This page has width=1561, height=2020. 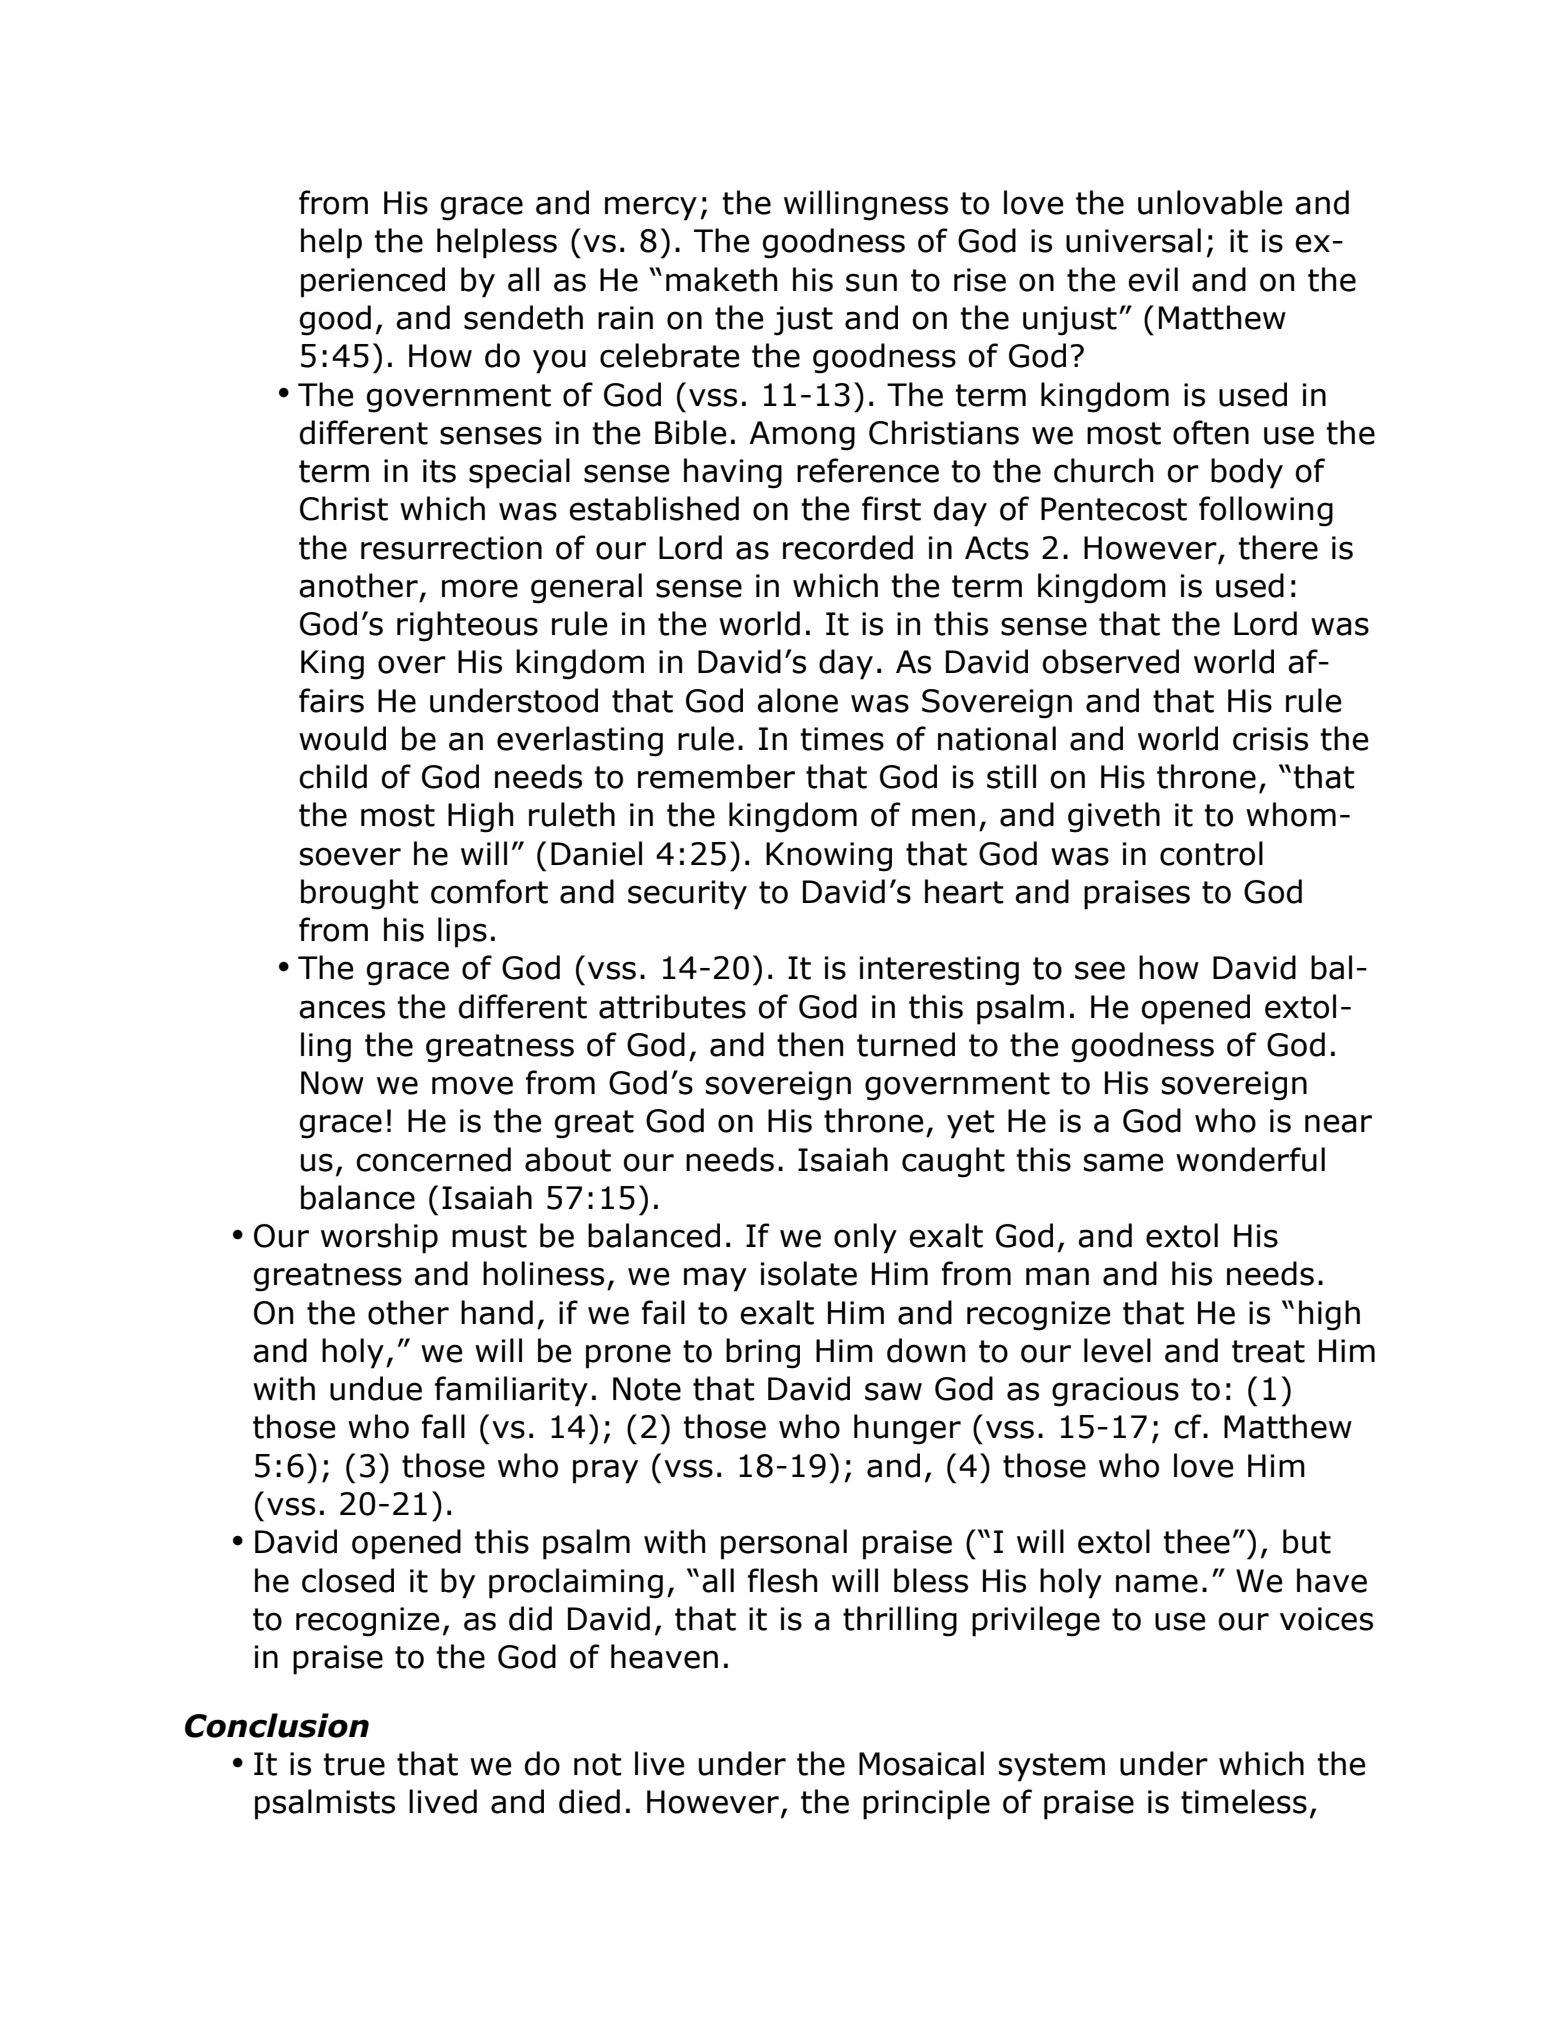 I want to click on true, so click(x=354, y=1764).
